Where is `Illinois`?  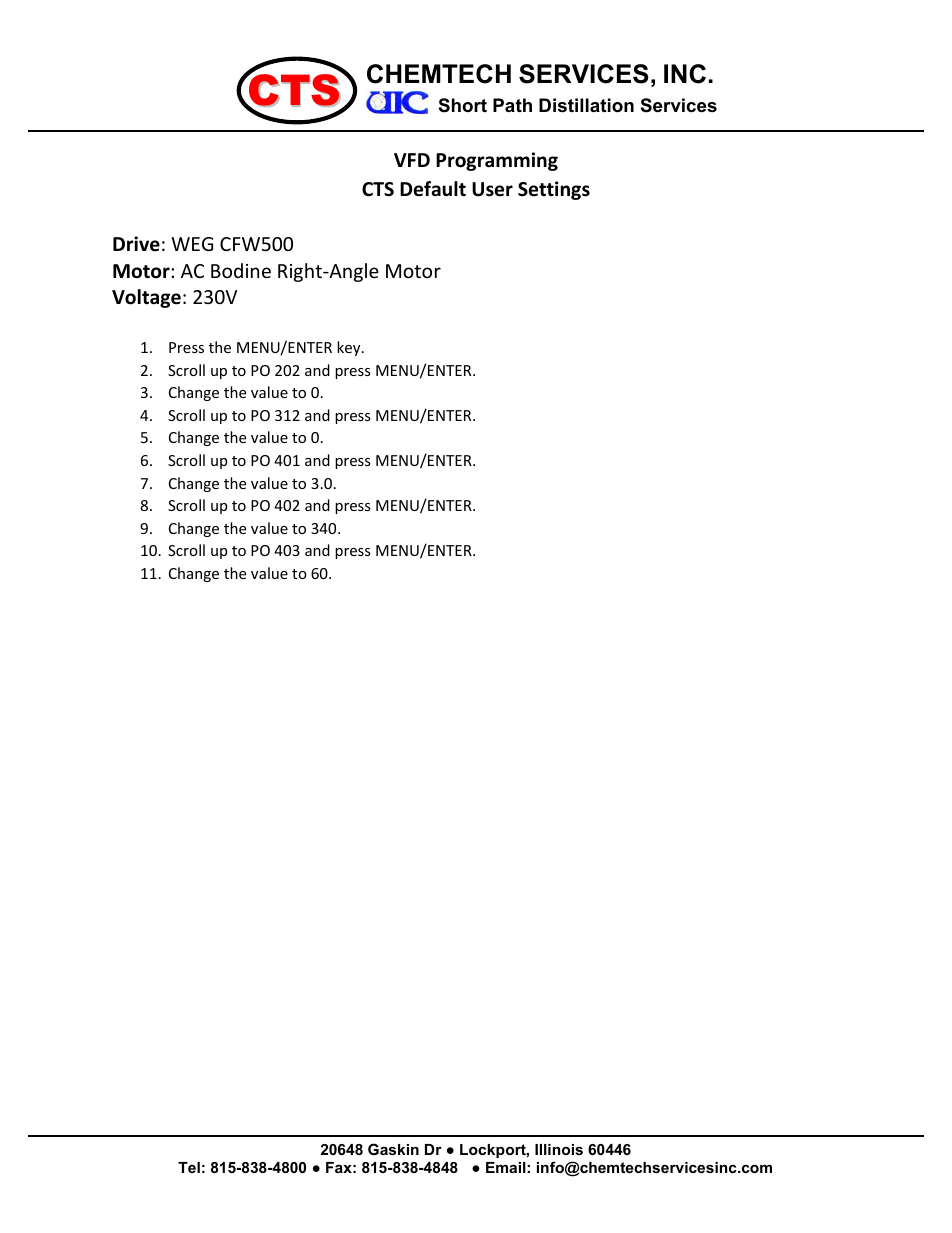
Illinois is located at coordinates (559, 1149).
